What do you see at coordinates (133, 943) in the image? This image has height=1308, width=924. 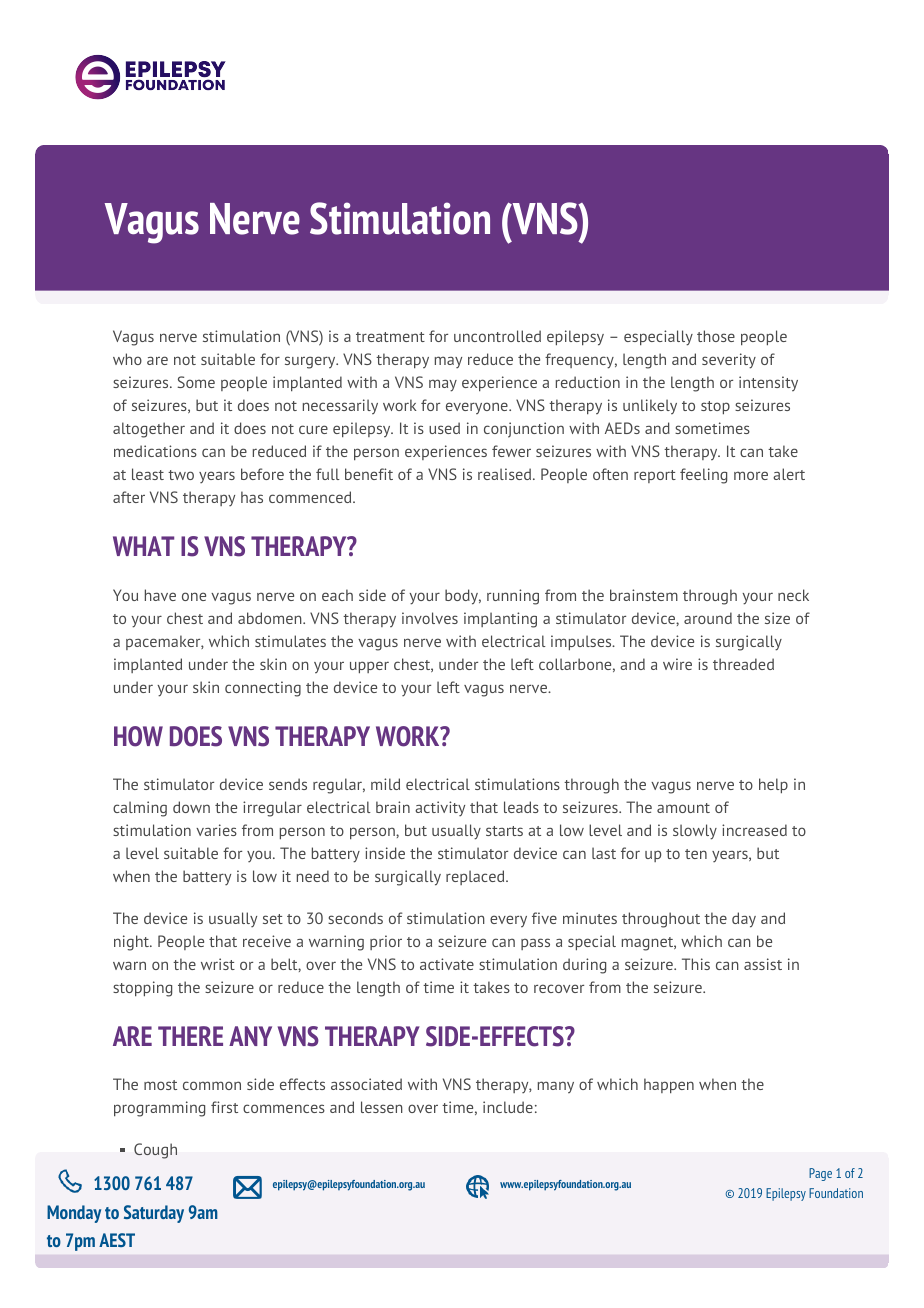 I see `night` at bounding box center [133, 943].
